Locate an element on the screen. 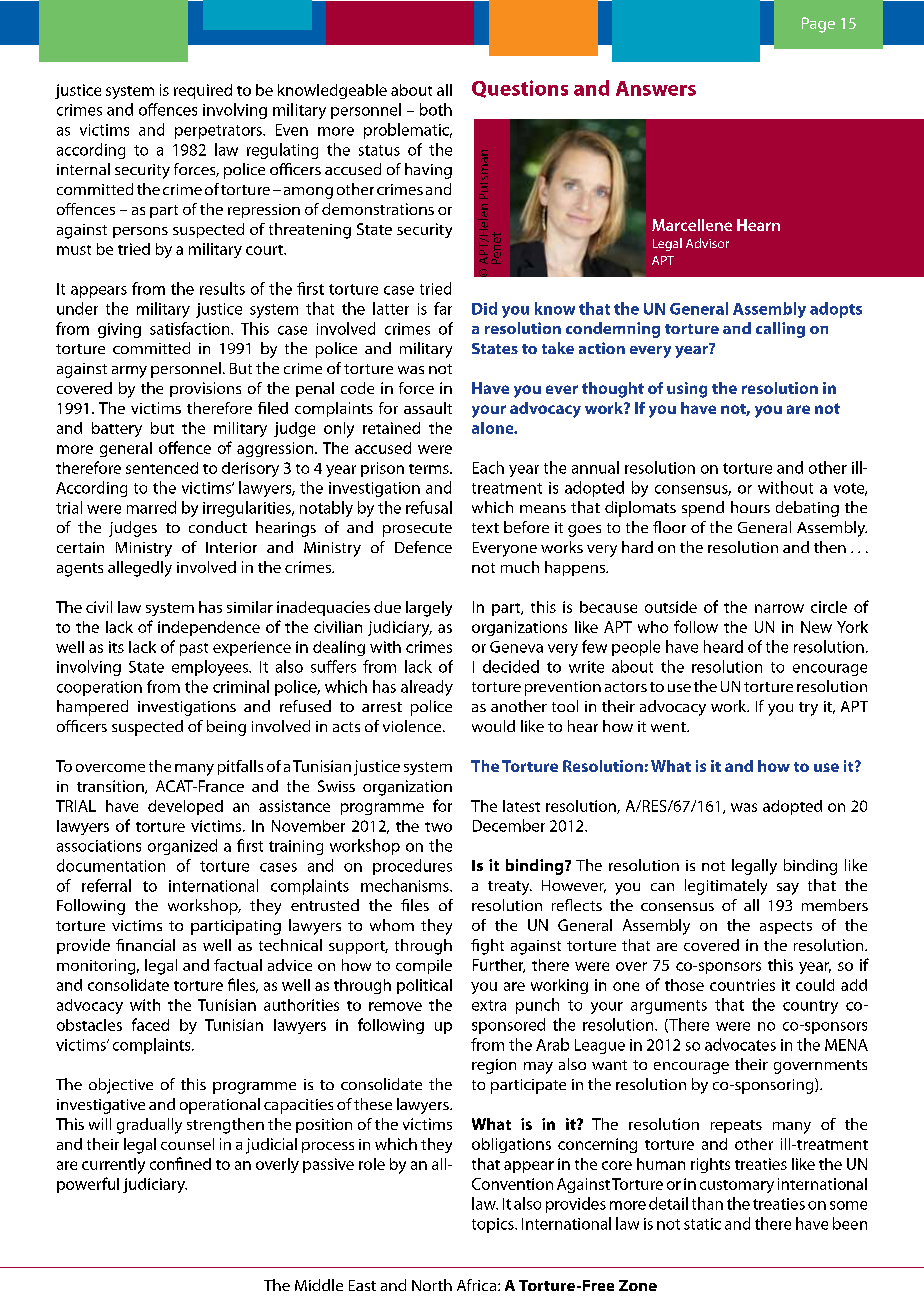 The width and height of the screenshot is (924, 1308). static is located at coordinates (702, 1224).
